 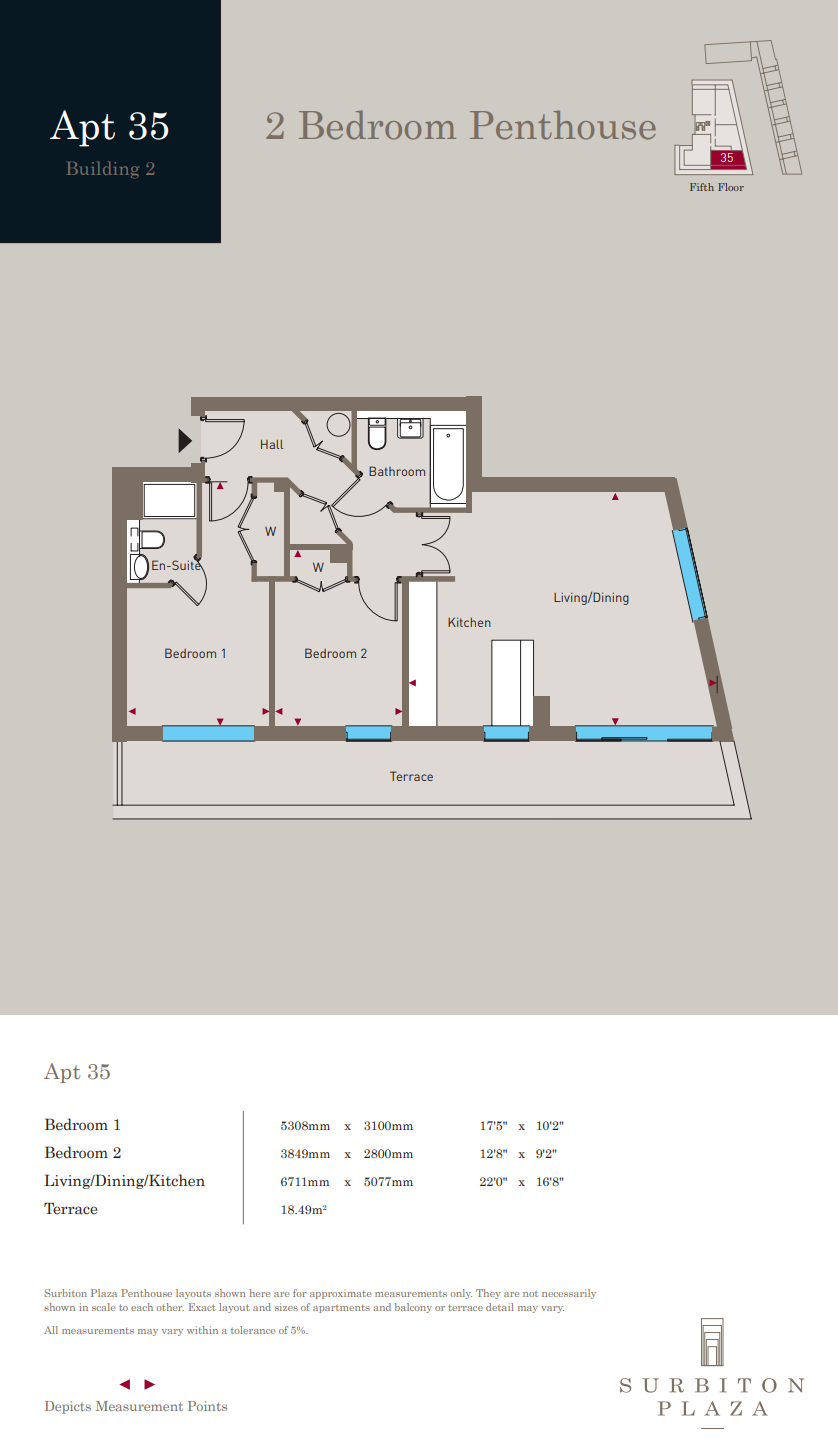 What do you see at coordinates (103, 1307) in the image?
I see `scale` at bounding box center [103, 1307].
